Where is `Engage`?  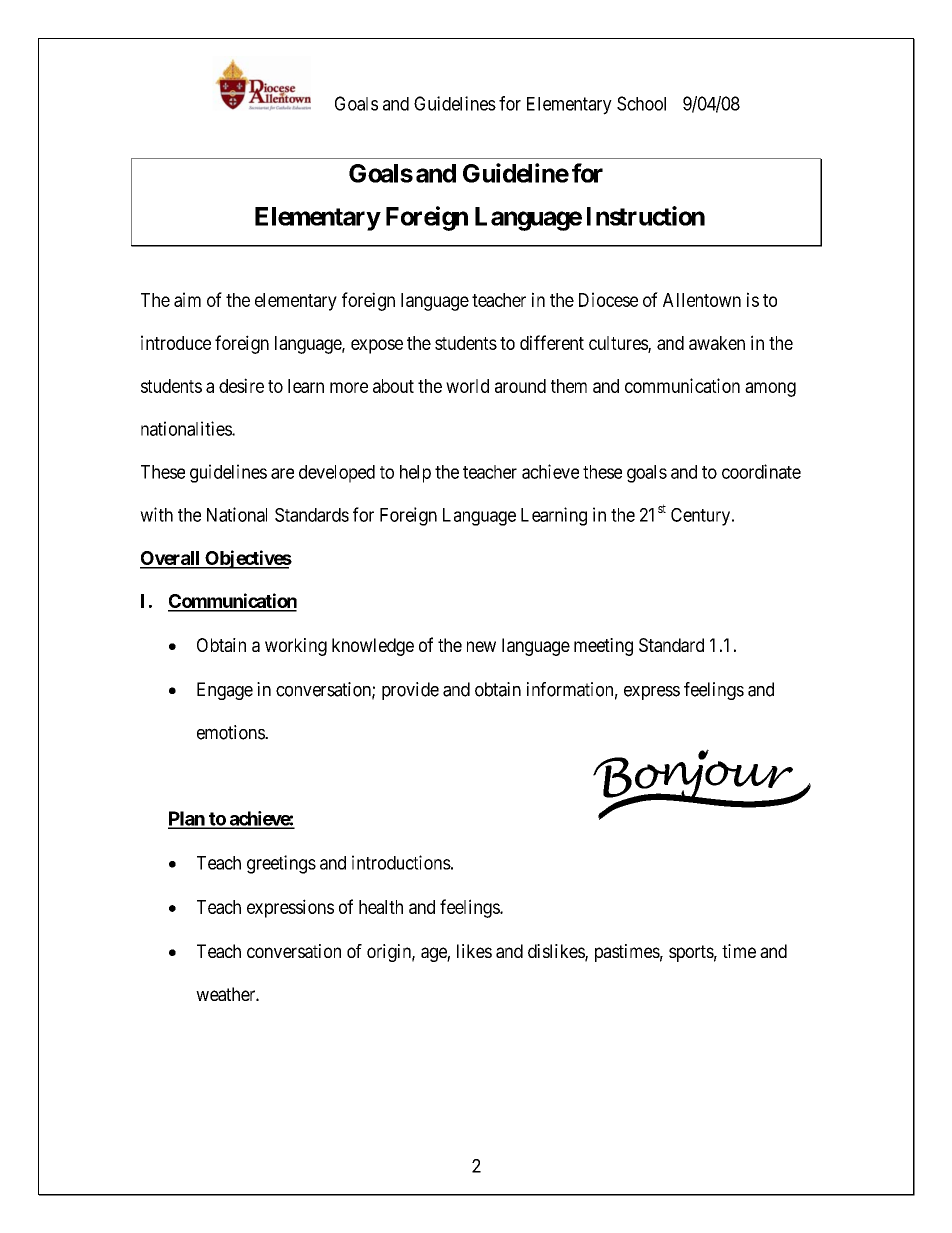 Engage is located at coordinates (225, 691).
